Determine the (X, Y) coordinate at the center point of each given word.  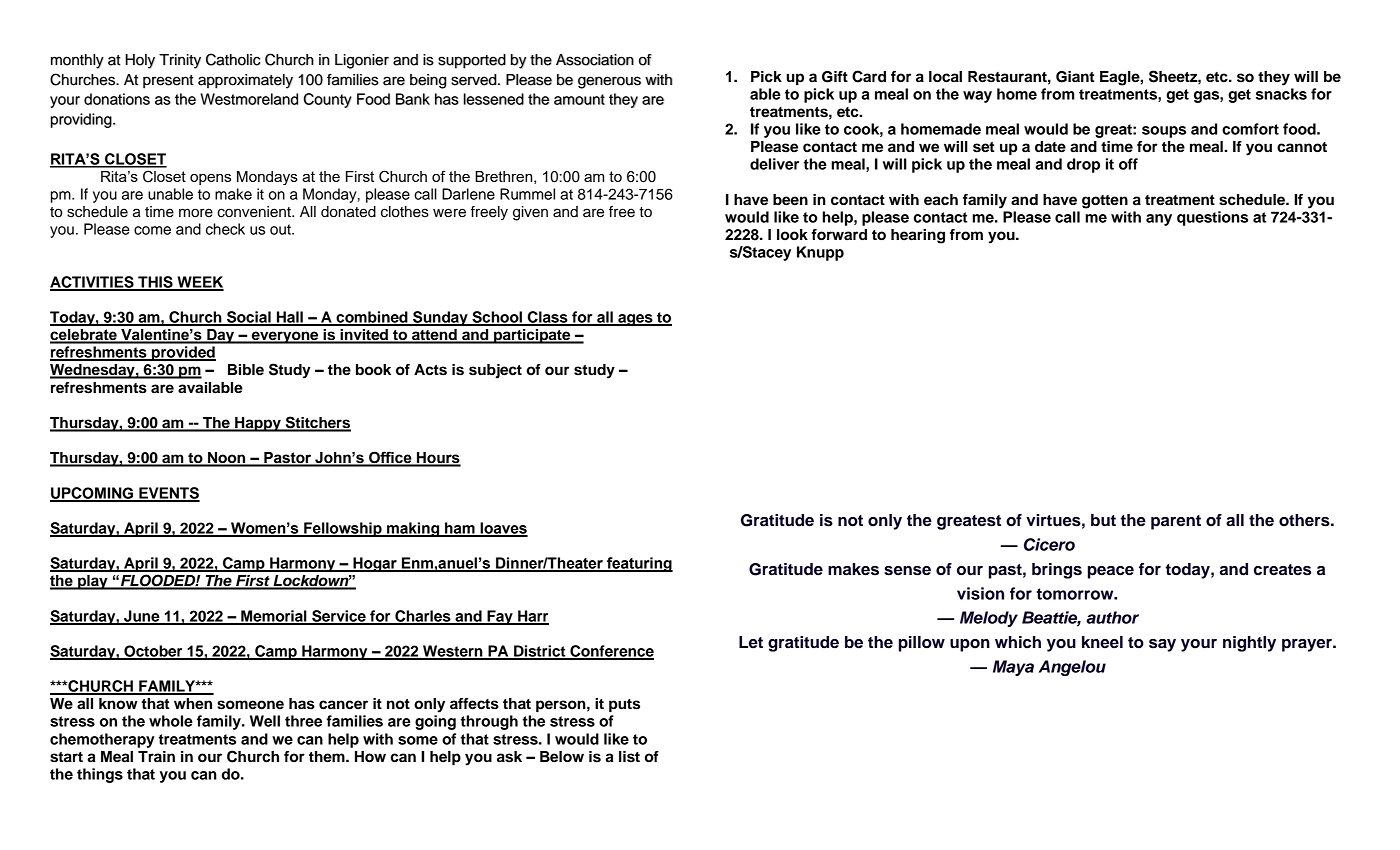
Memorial (274, 617)
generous (609, 82)
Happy (258, 424)
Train (156, 757)
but (1103, 520)
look (792, 235)
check (225, 229)
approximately (245, 81)
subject (495, 371)
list (629, 757)
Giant (1075, 77)
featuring (639, 564)
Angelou (1072, 668)
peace (1111, 572)
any (1159, 220)
